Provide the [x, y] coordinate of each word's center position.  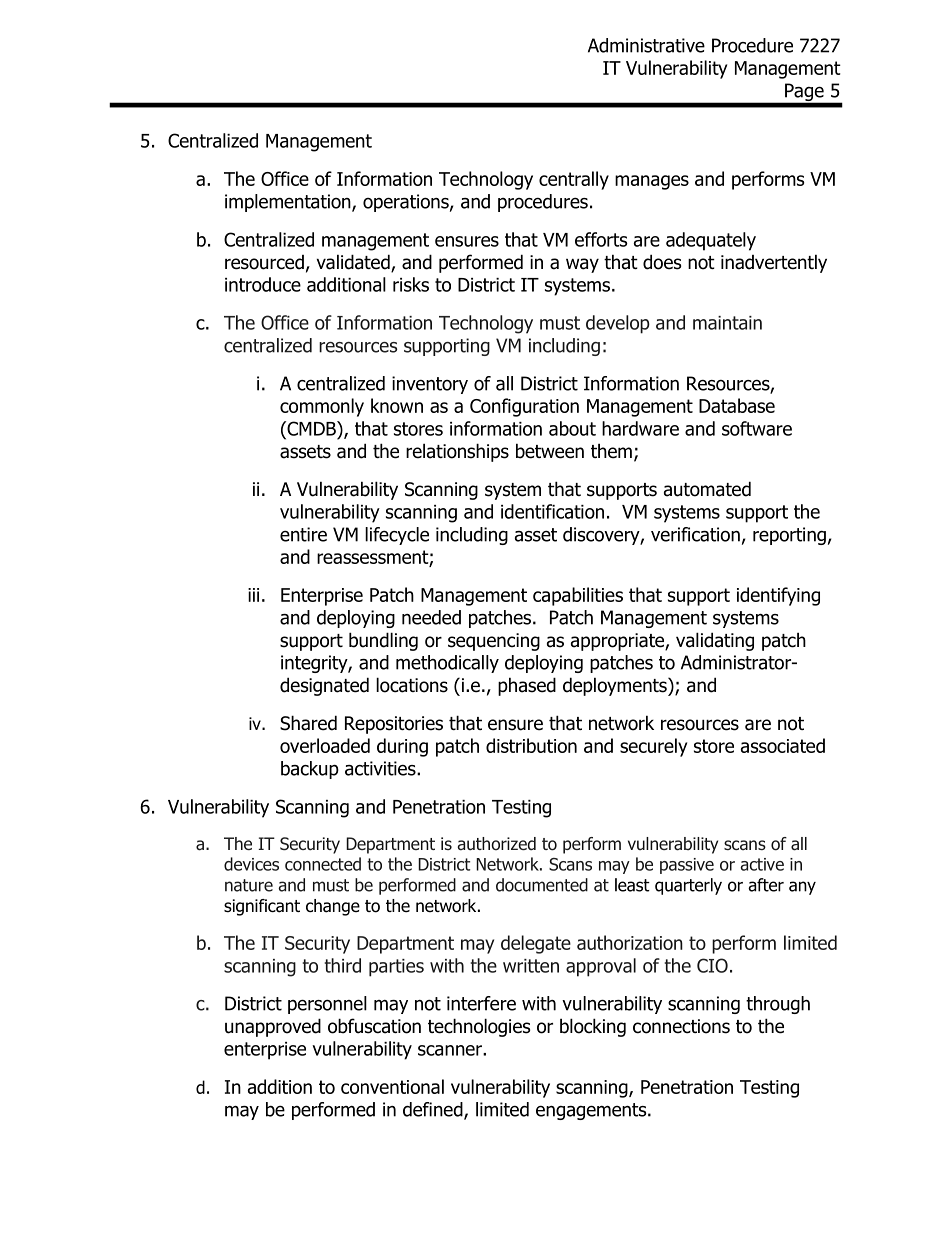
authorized [497, 844]
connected [323, 864]
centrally [574, 180]
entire [303, 534]
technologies [479, 1027]
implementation [289, 203]
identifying [778, 596]
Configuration [524, 407]
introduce [263, 284]
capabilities [578, 596]
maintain [727, 323]
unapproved [273, 1027]
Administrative [646, 45]
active [762, 864]
